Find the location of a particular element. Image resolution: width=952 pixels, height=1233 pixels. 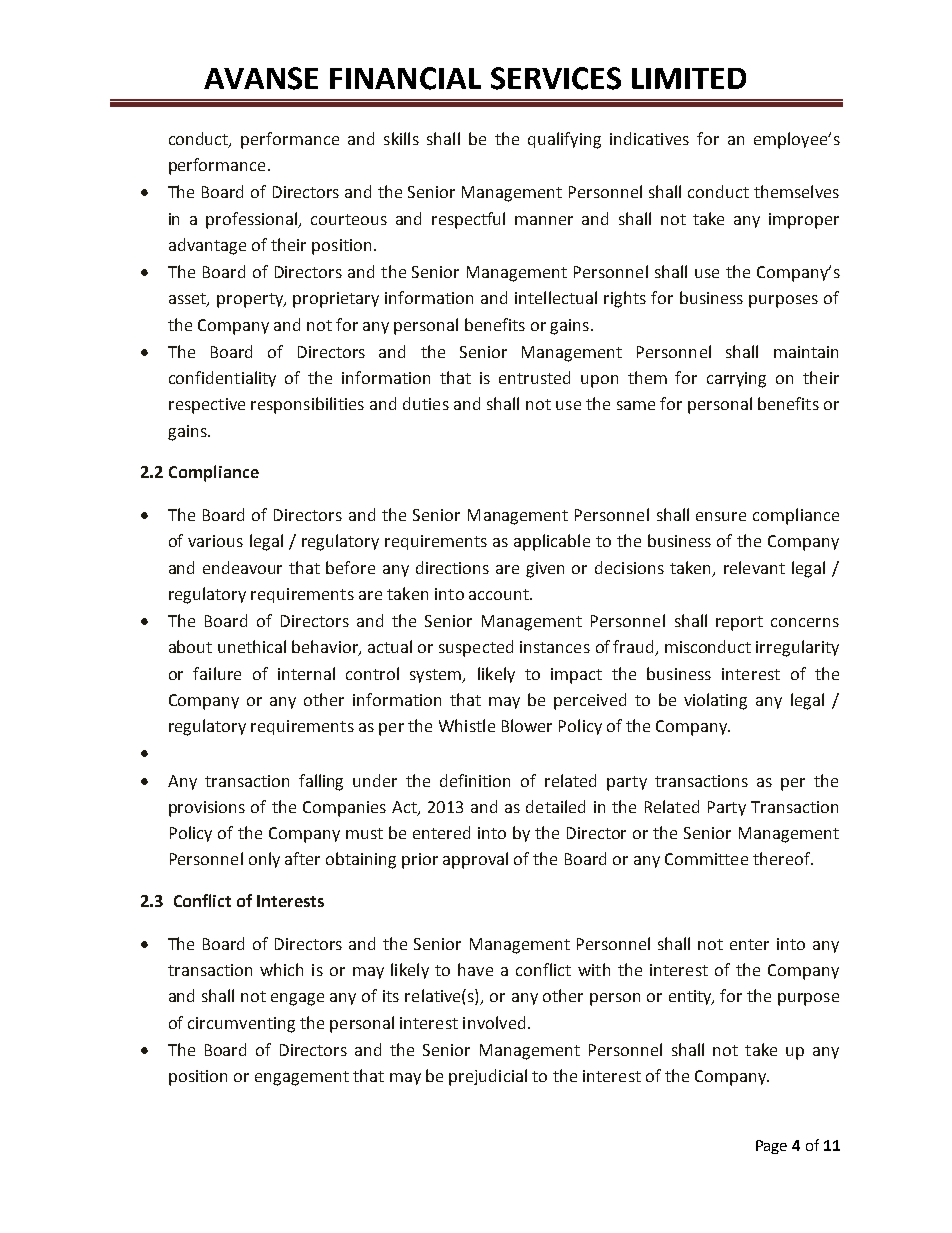

Page is located at coordinates (771, 1147).
